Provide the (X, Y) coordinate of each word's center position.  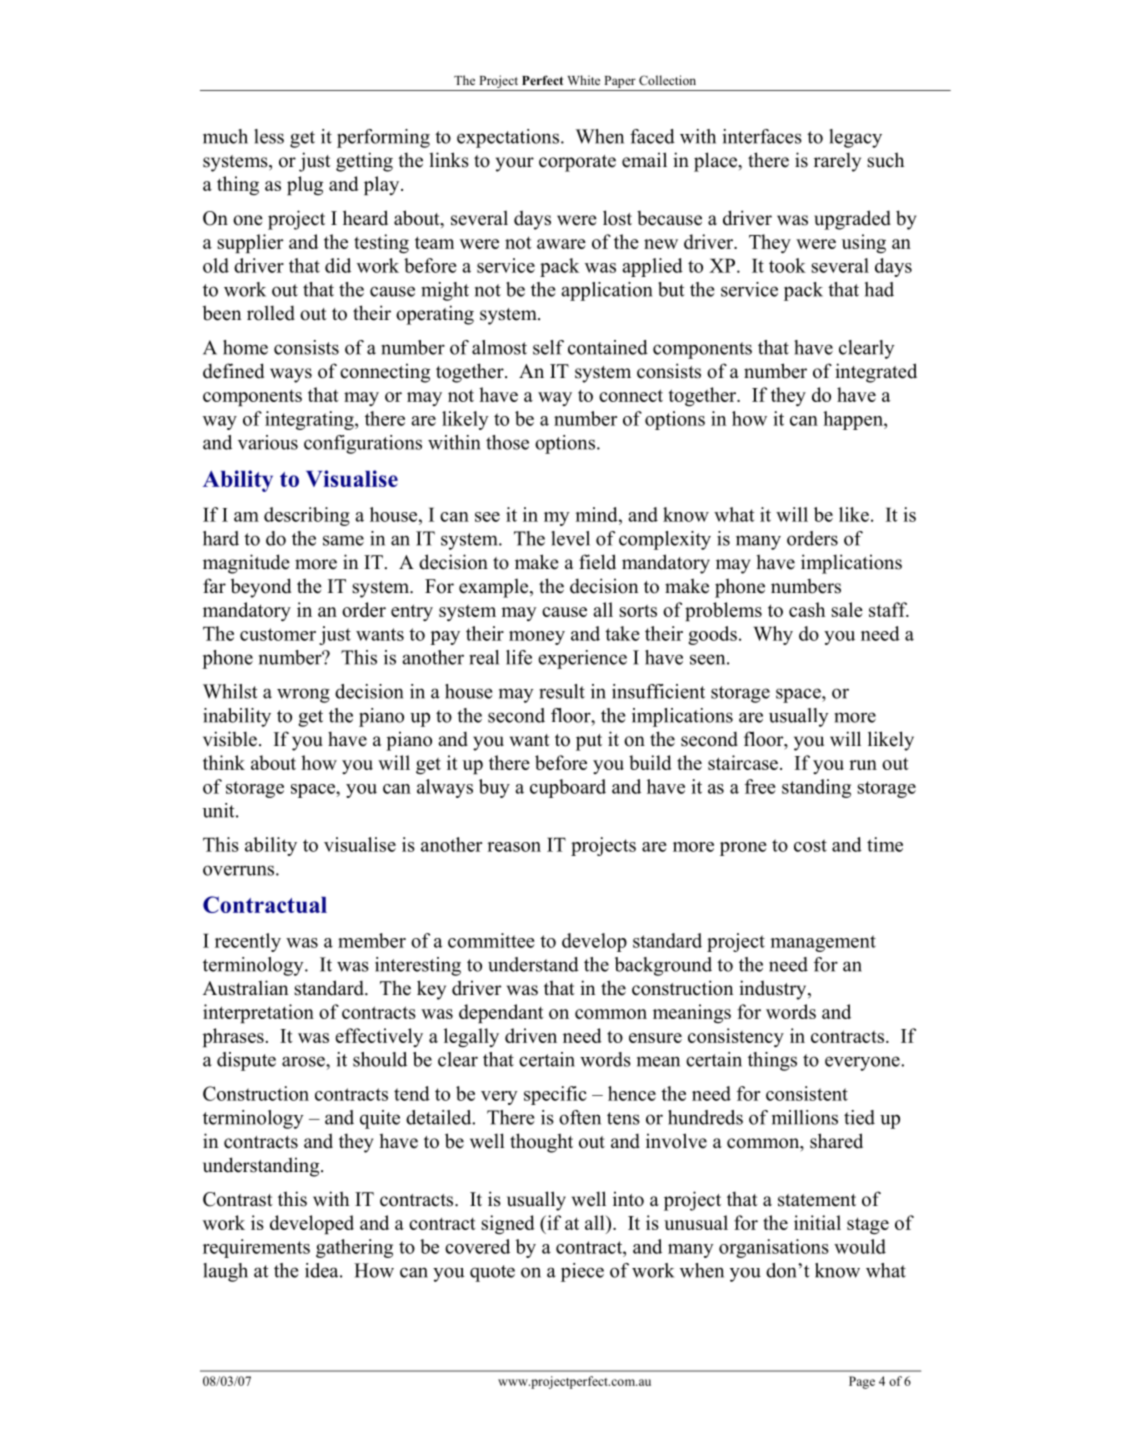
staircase (743, 762)
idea (323, 1270)
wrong (303, 695)
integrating (310, 420)
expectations (508, 138)
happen (854, 420)
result (562, 691)
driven (531, 1035)
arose (304, 1061)
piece (582, 1272)
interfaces (762, 136)
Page (862, 1382)
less (269, 136)
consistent (807, 1093)
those (507, 442)
